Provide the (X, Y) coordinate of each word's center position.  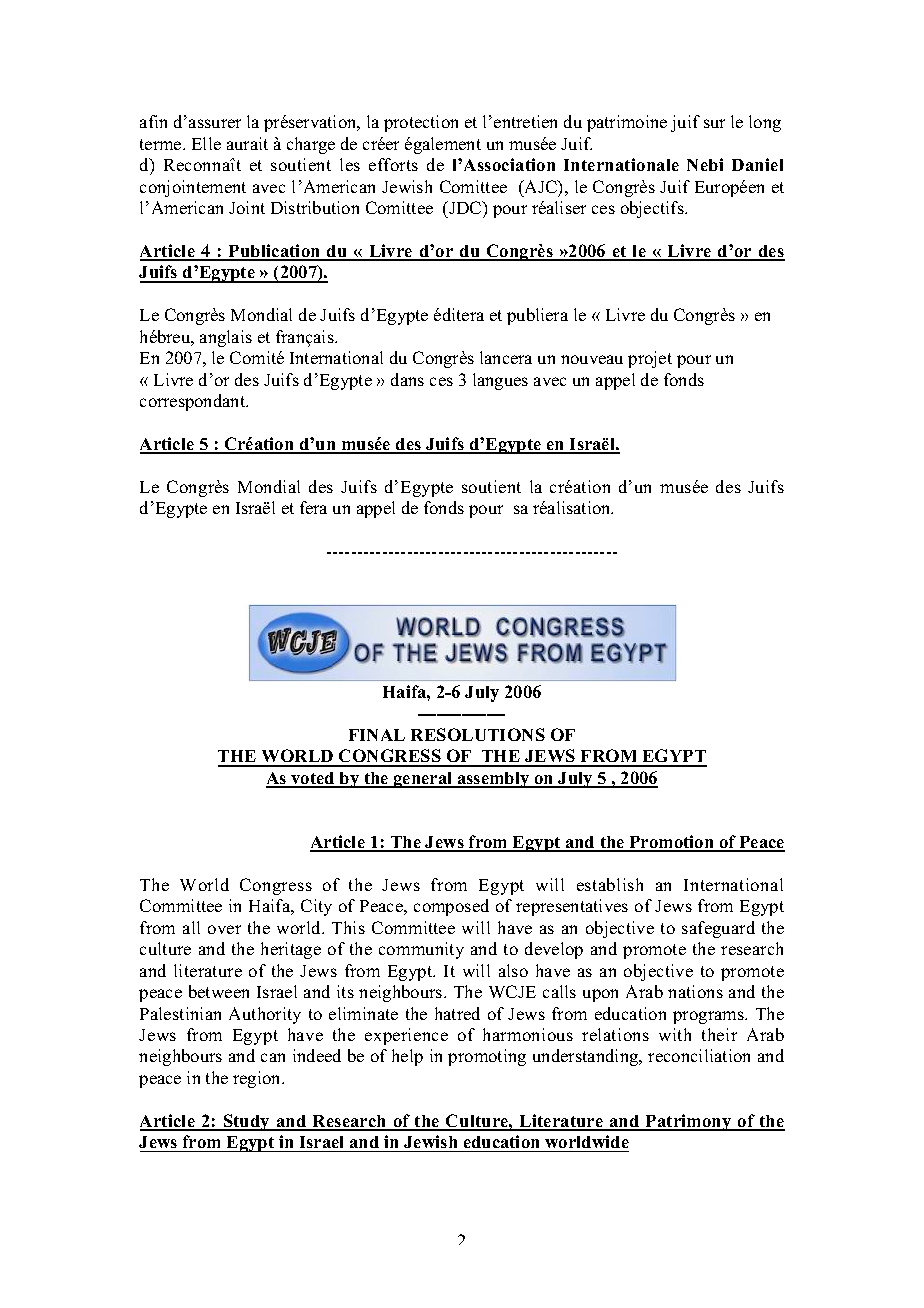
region (258, 1079)
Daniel (757, 164)
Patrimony (689, 1122)
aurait (247, 143)
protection (421, 123)
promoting (487, 1057)
